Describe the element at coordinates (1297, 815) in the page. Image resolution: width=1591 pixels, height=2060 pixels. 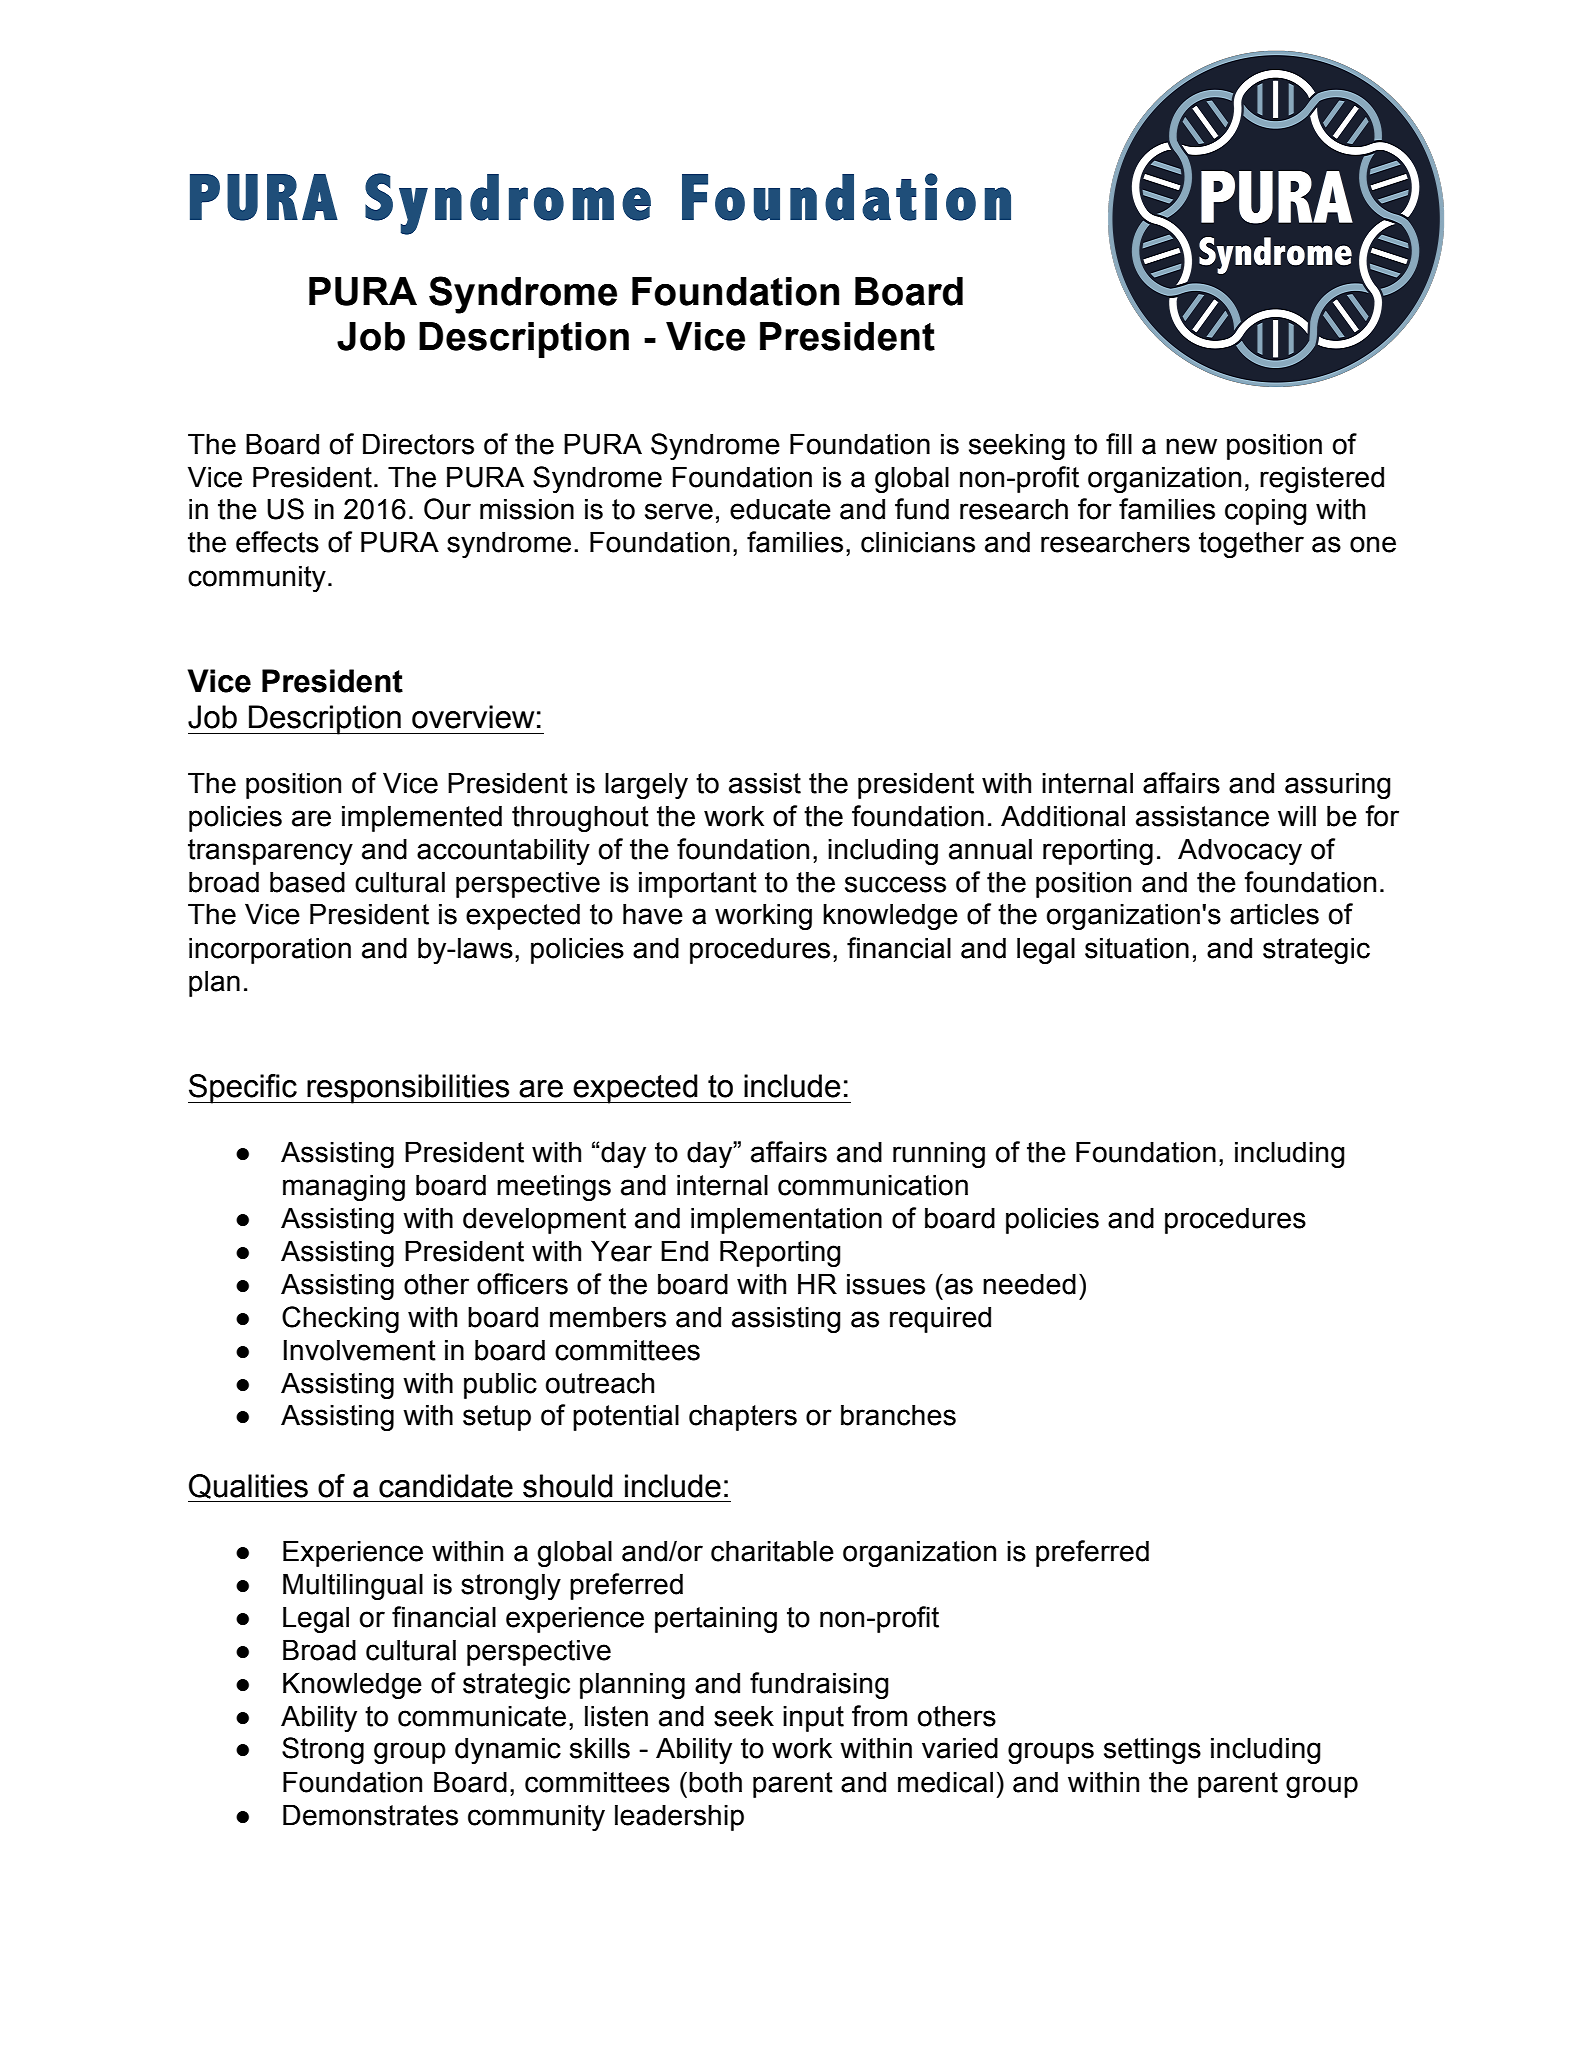
I see `will` at that location.
